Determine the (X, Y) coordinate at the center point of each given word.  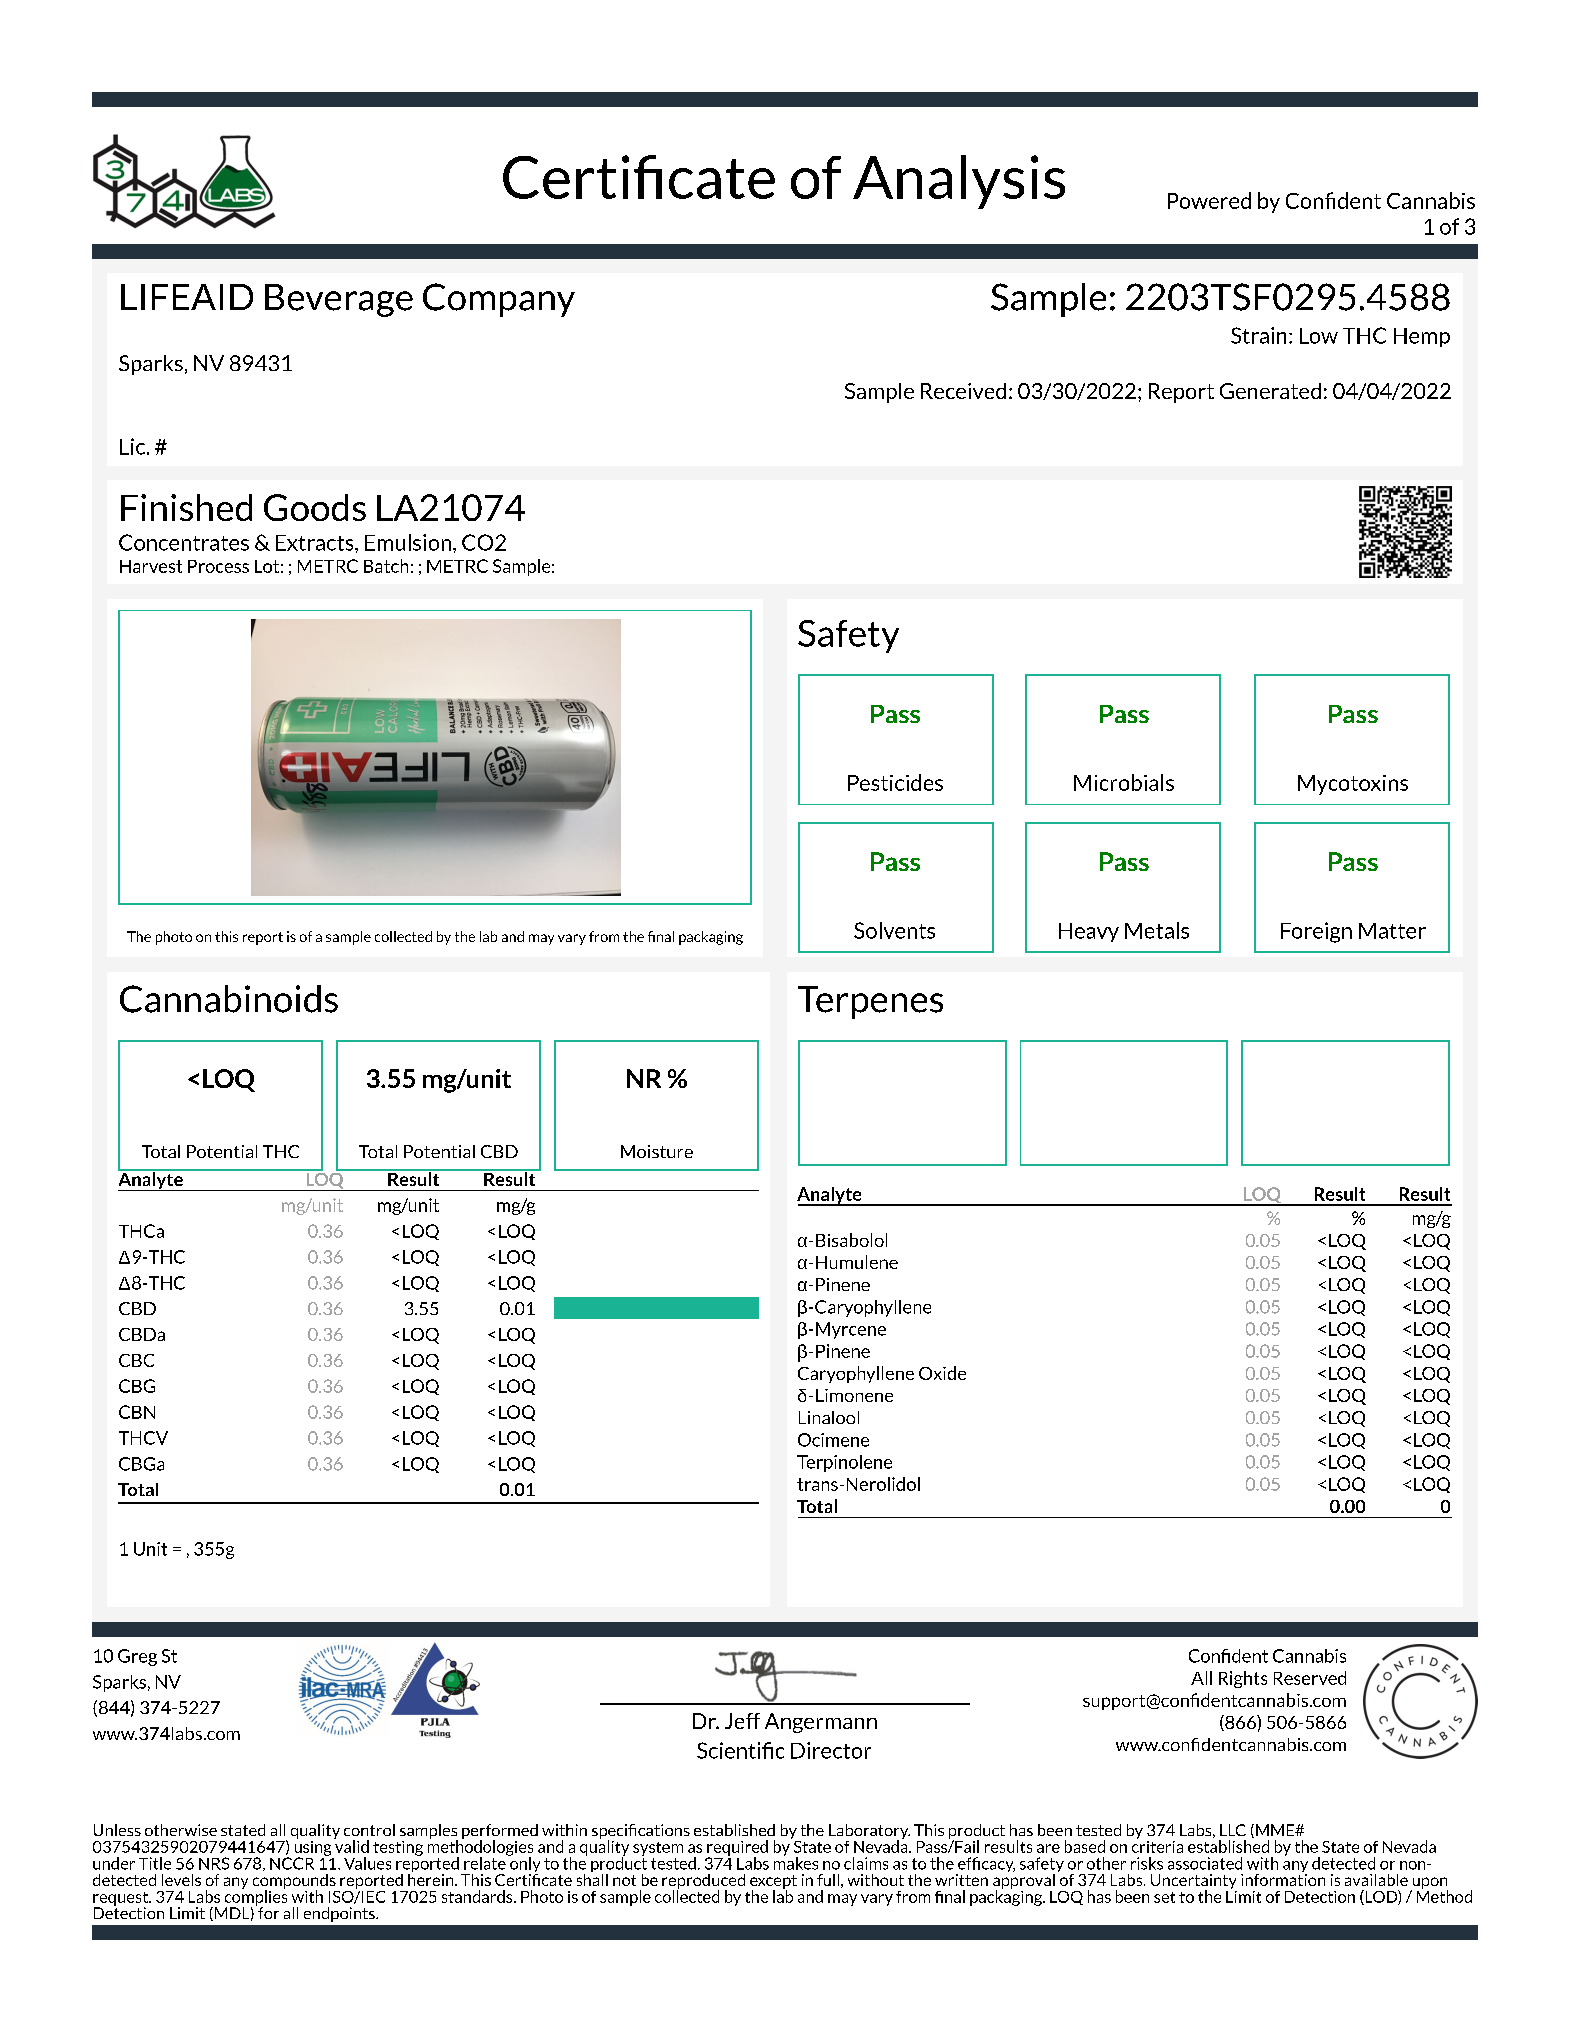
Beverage (339, 300)
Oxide (942, 1373)
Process (218, 566)
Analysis (959, 182)
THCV (143, 1438)
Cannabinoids (229, 999)
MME (1276, 1830)
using (313, 1848)
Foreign (1316, 932)
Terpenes (870, 1002)
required (737, 1849)
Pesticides (895, 782)
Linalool (829, 1417)
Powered (1209, 200)
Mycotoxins (1353, 785)
